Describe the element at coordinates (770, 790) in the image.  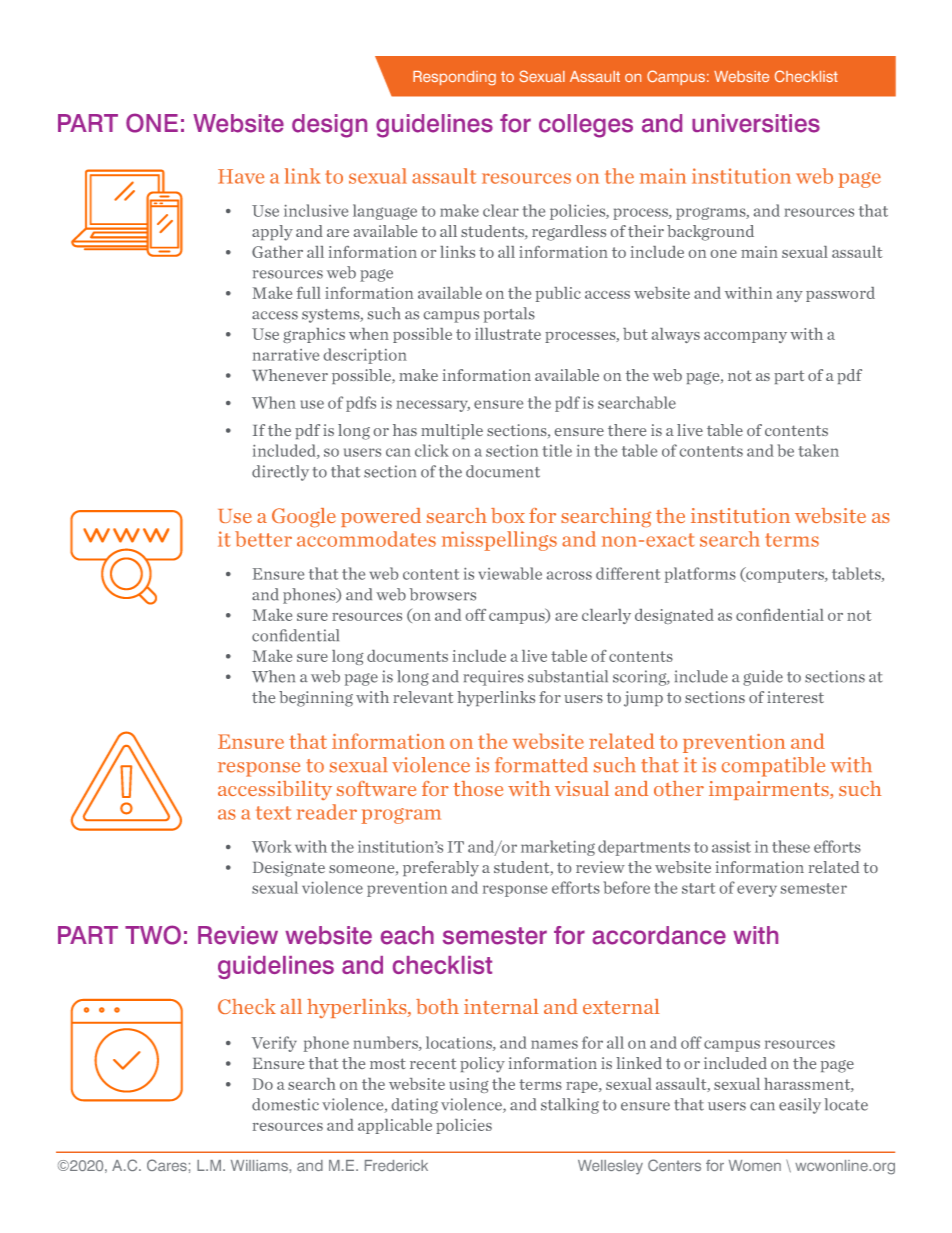
I see `impairments` at that location.
